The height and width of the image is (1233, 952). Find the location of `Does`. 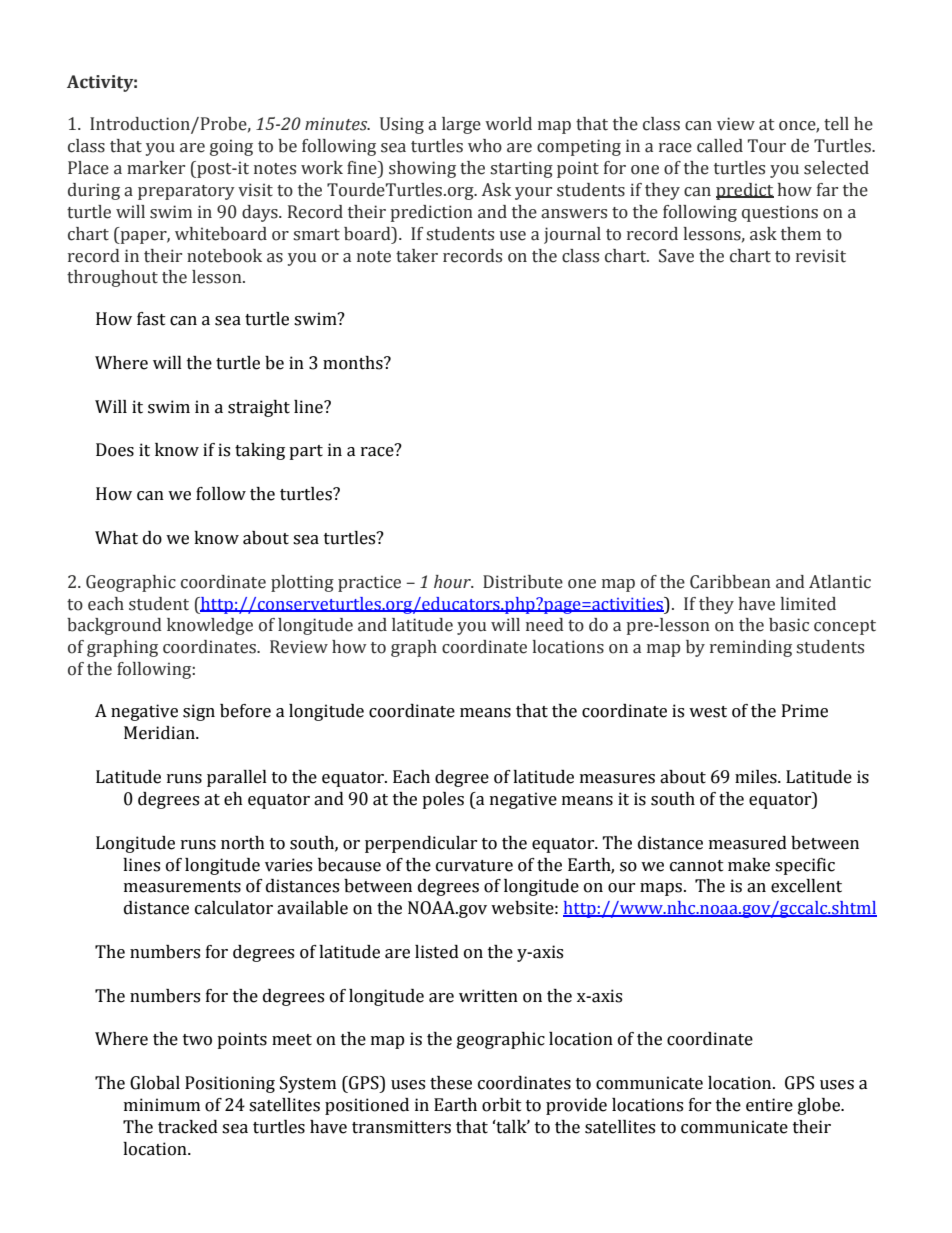

Does is located at coordinates (115, 450).
